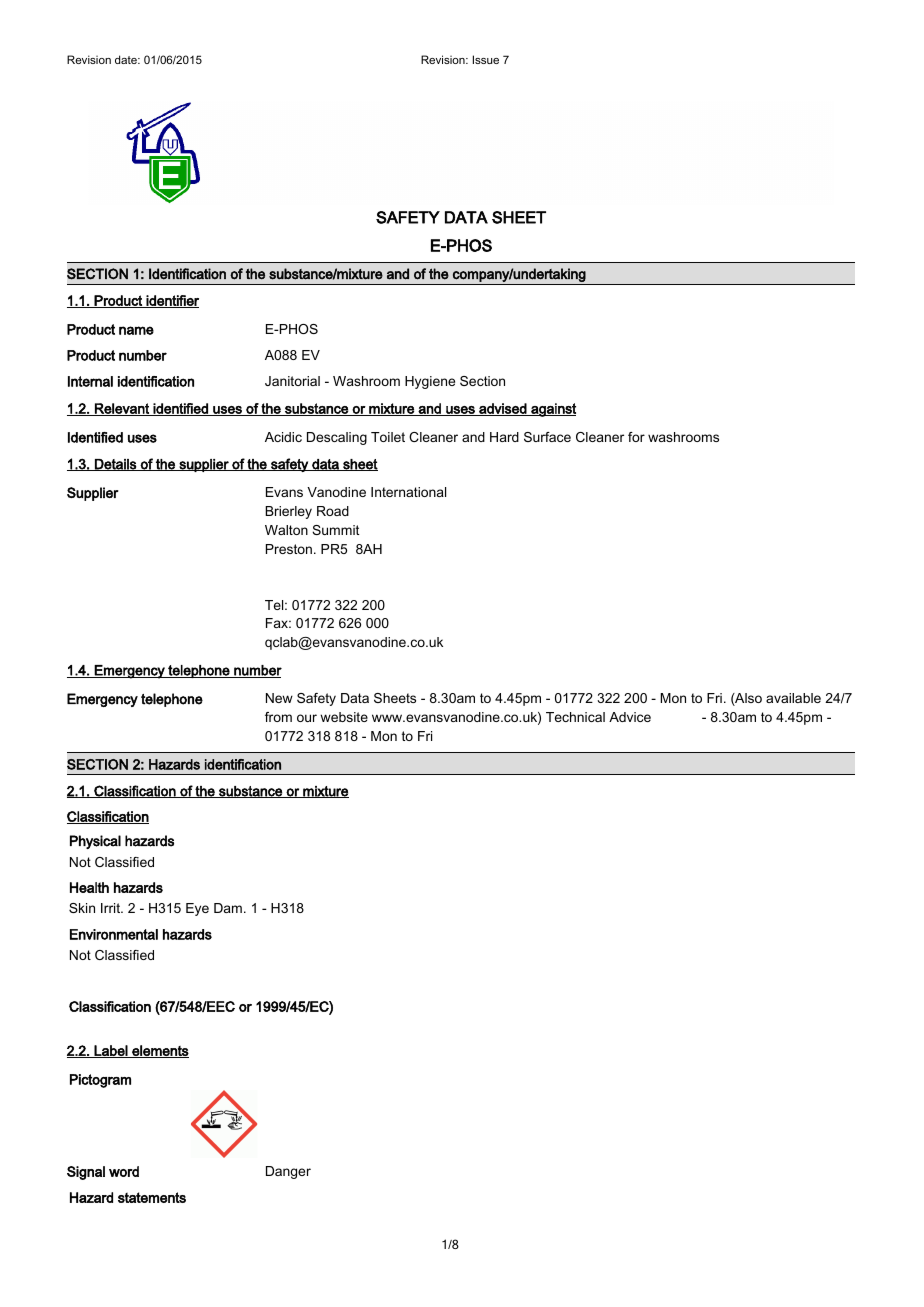 The image size is (924, 1307). What do you see at coordinates (388, 437) in the screenshot?
I see `Toilet` at bounding box center [388, 437].
